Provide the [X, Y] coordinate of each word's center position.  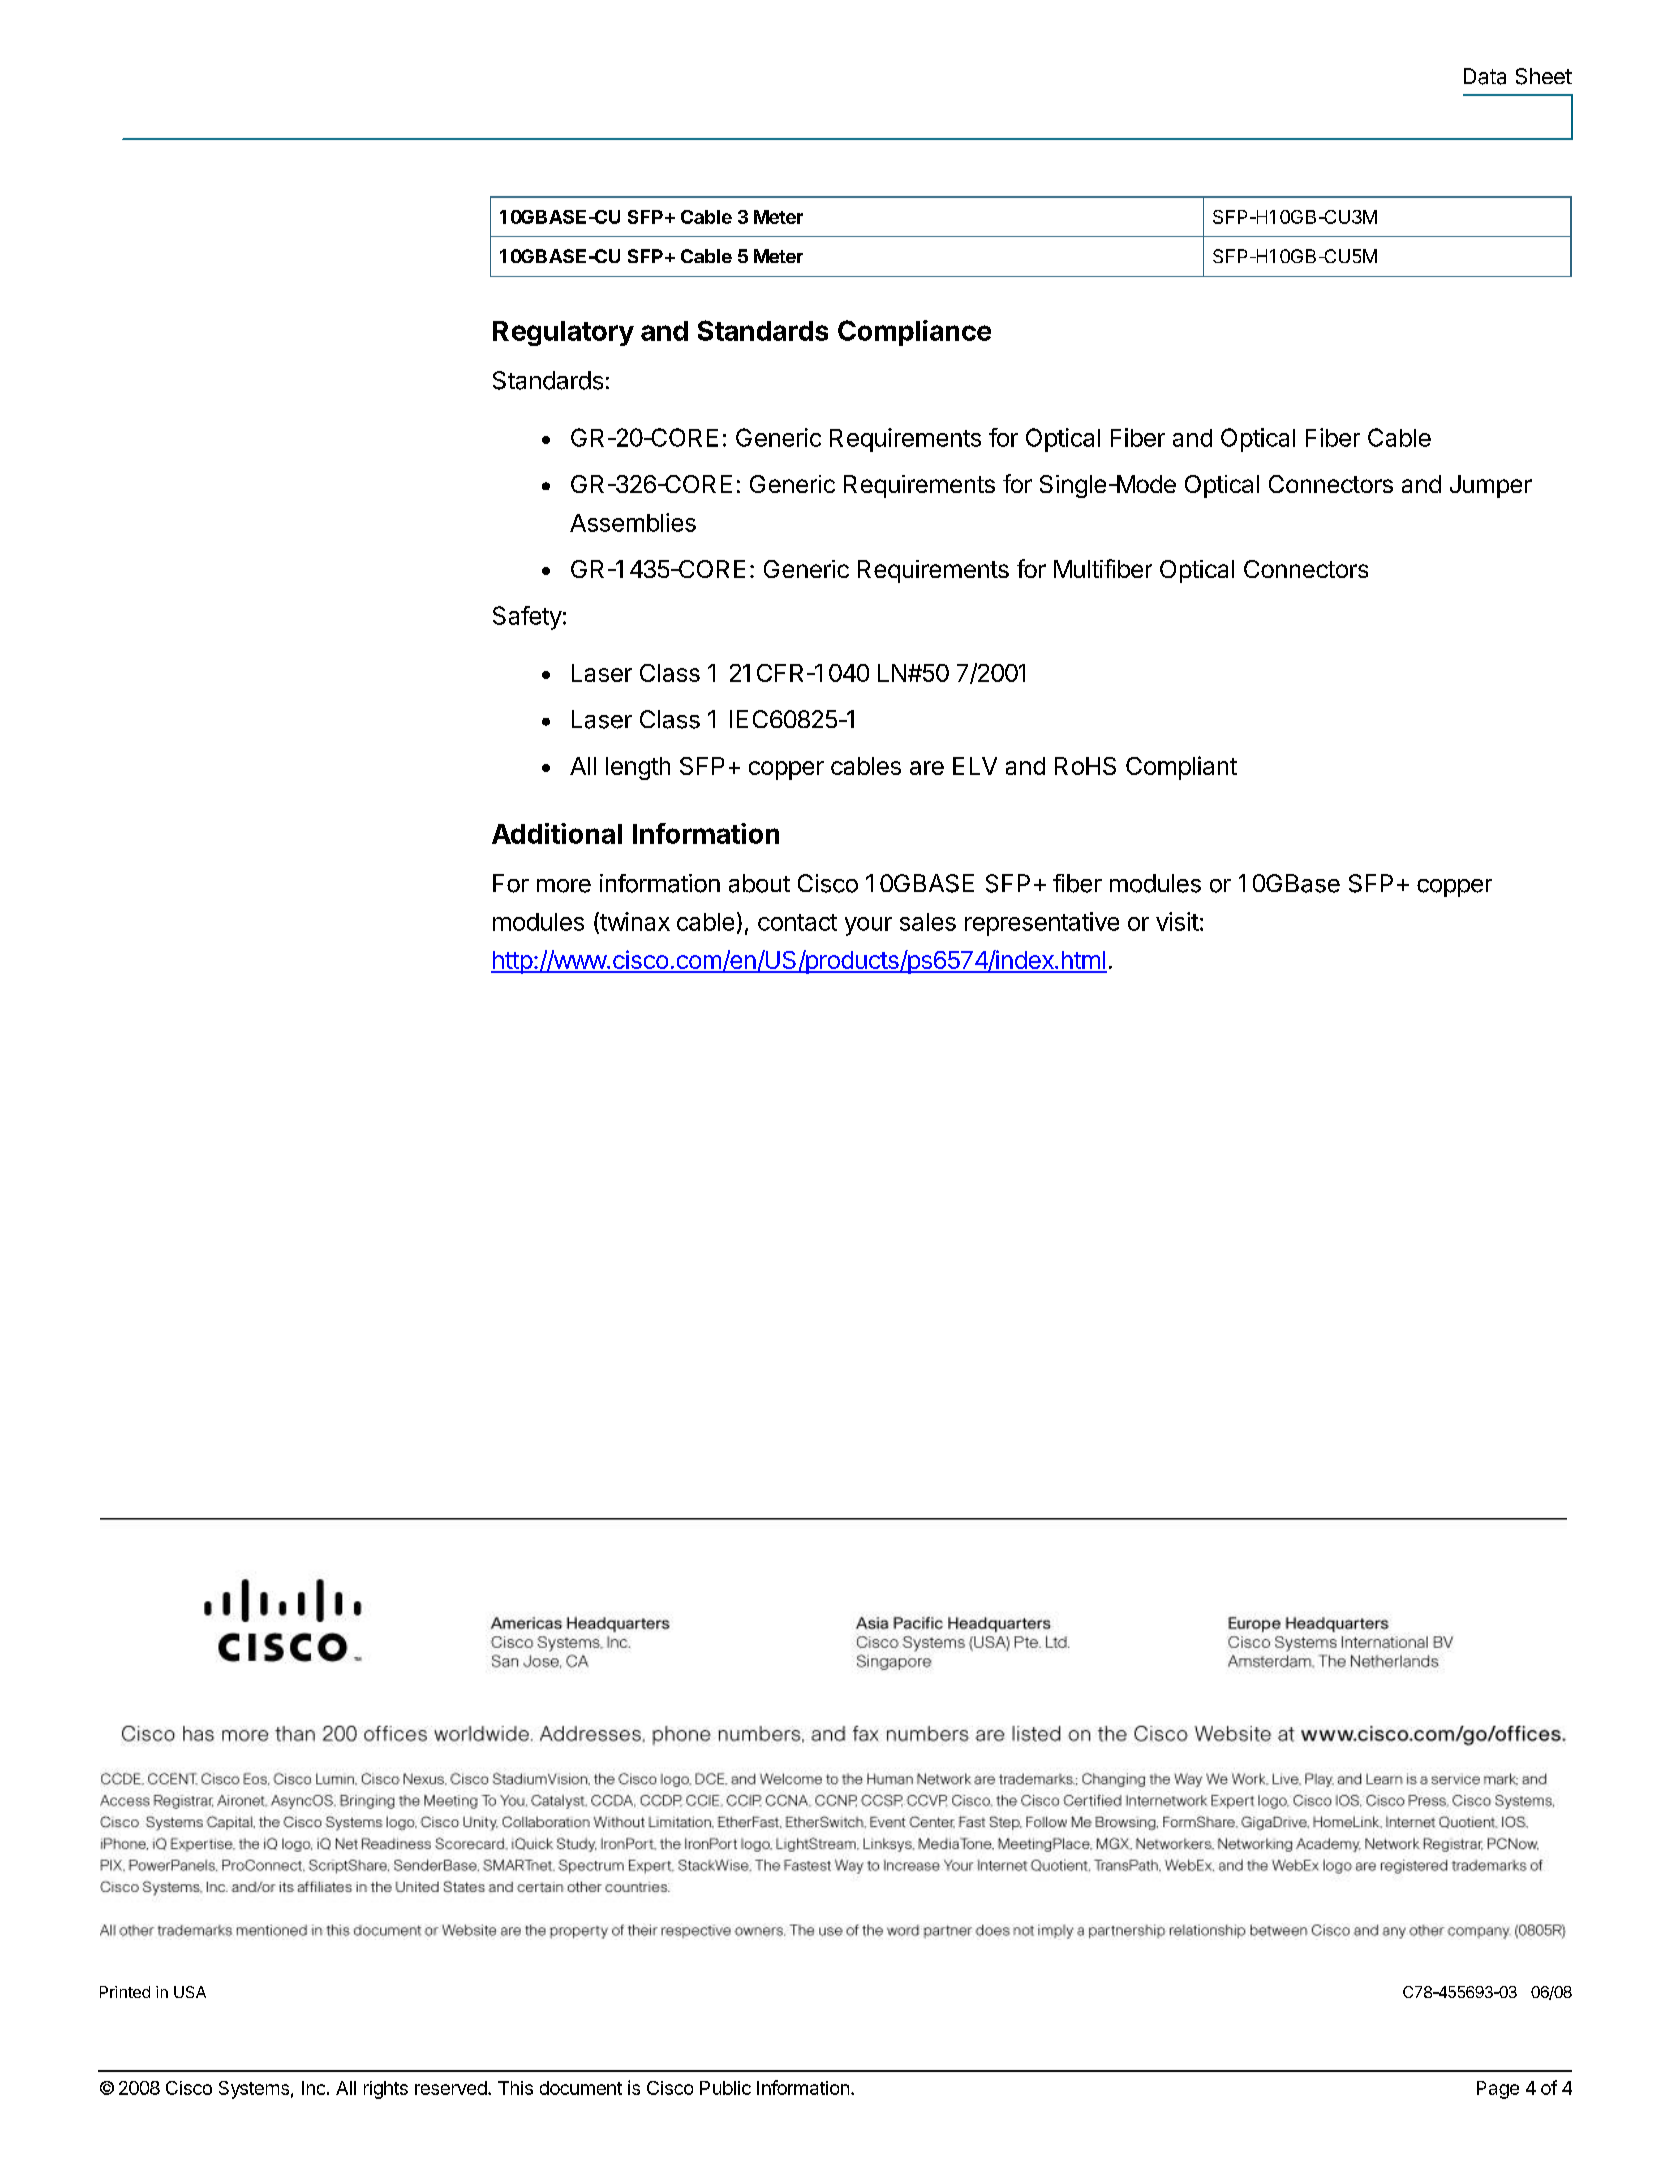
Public [725, 2088]
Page [1498, 2090]
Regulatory [563, 333]
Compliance [914, 333]
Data [1485, 76]
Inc [313, 2088]
